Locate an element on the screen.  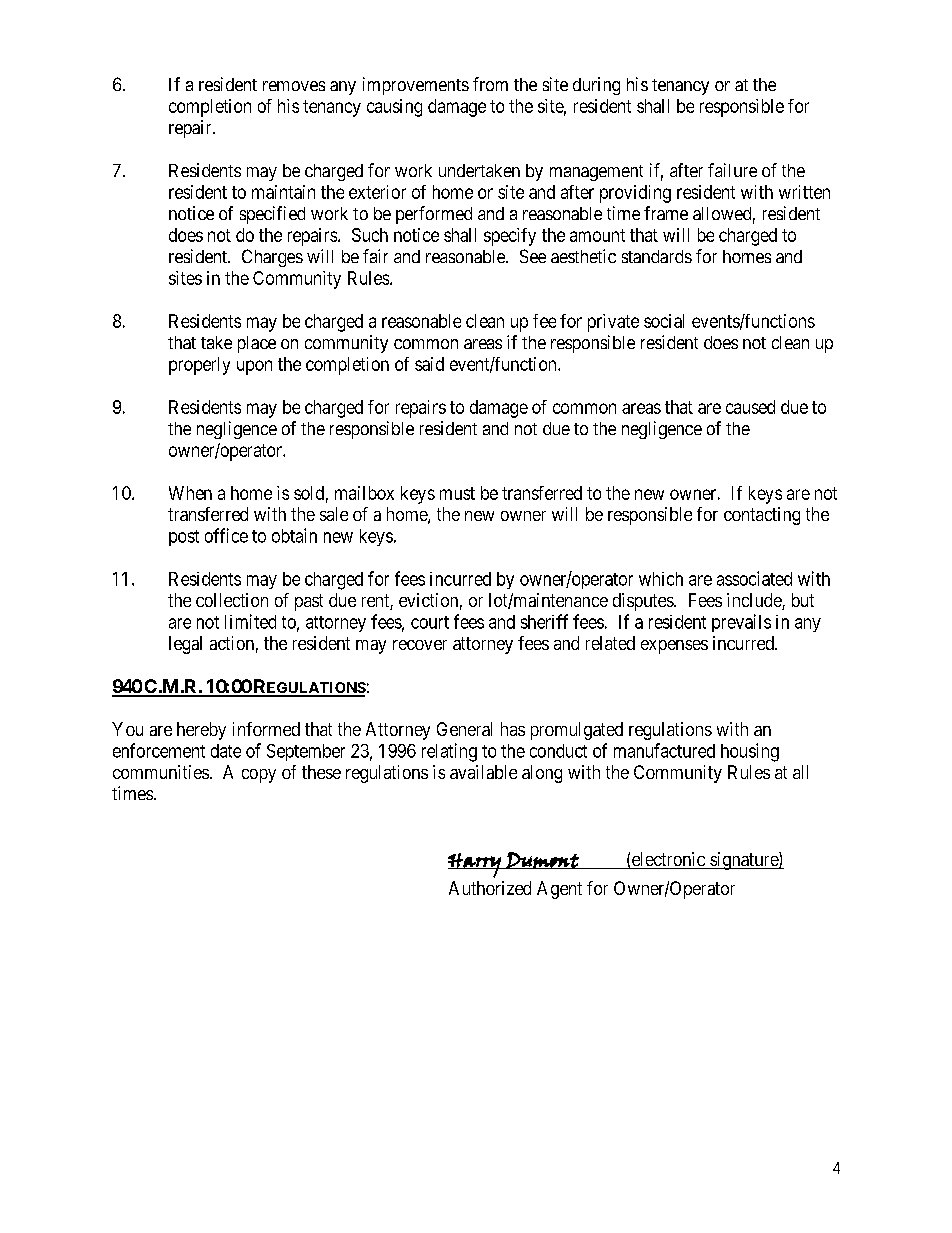
failure is located at coordinates (732, 170).
